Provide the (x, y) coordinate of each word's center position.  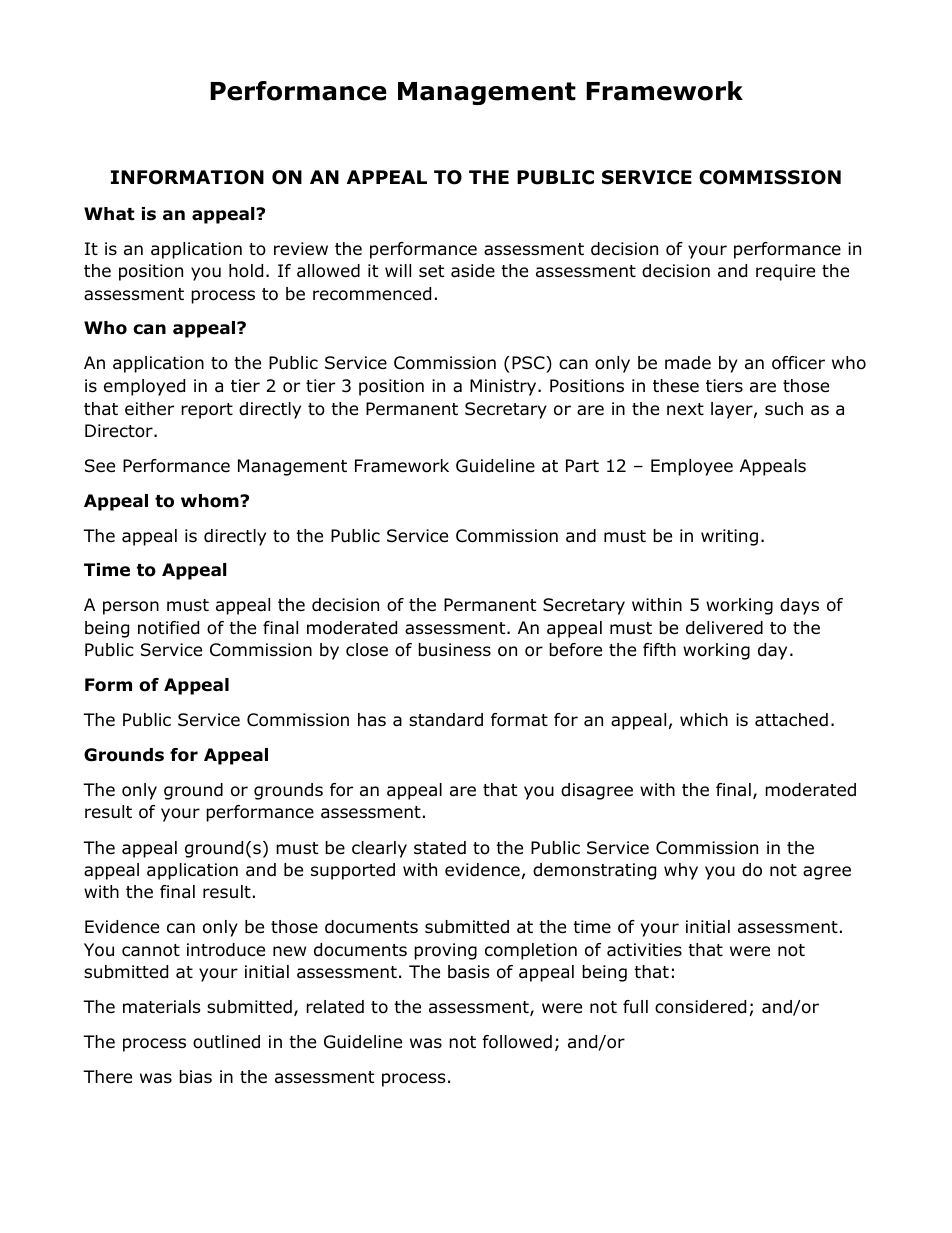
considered (700, 1007)
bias (195, 1077)
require (785, 272)
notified (168, 628)
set (431, 271)
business (454, 650)
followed (517, 1042)
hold (246, 271)
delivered (724, 628)
